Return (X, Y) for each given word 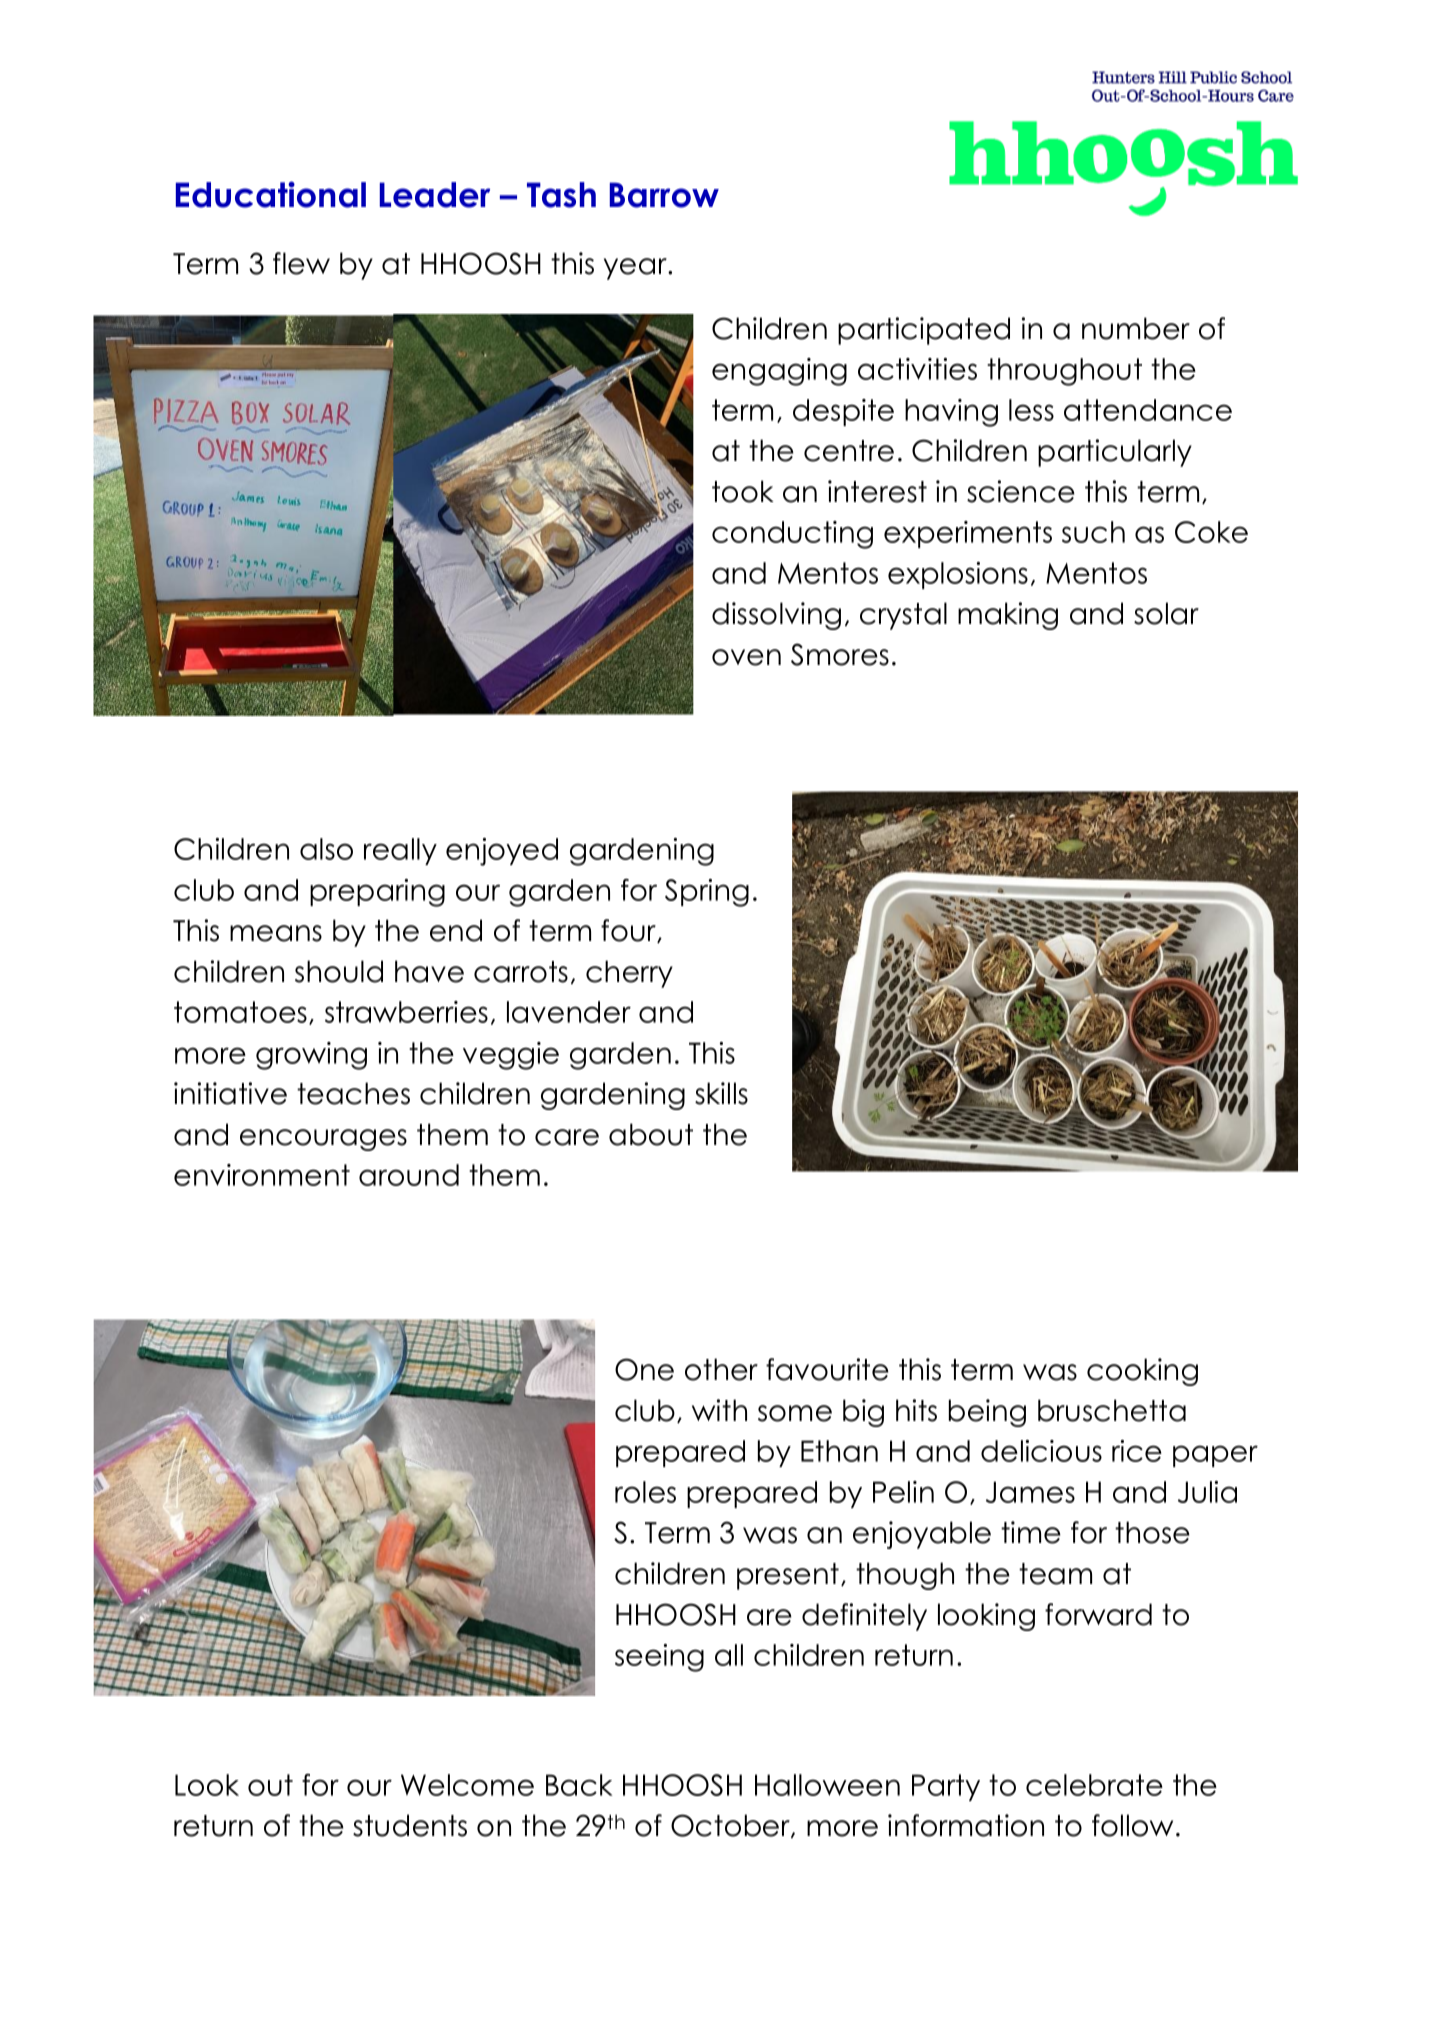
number (1136, 328)
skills (721, 1093)
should (339, 971)
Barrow (664, 195)
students (410, 1825)
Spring (707, 893)
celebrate (1094, 1785)
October (731, 1826)
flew (301, 263)
